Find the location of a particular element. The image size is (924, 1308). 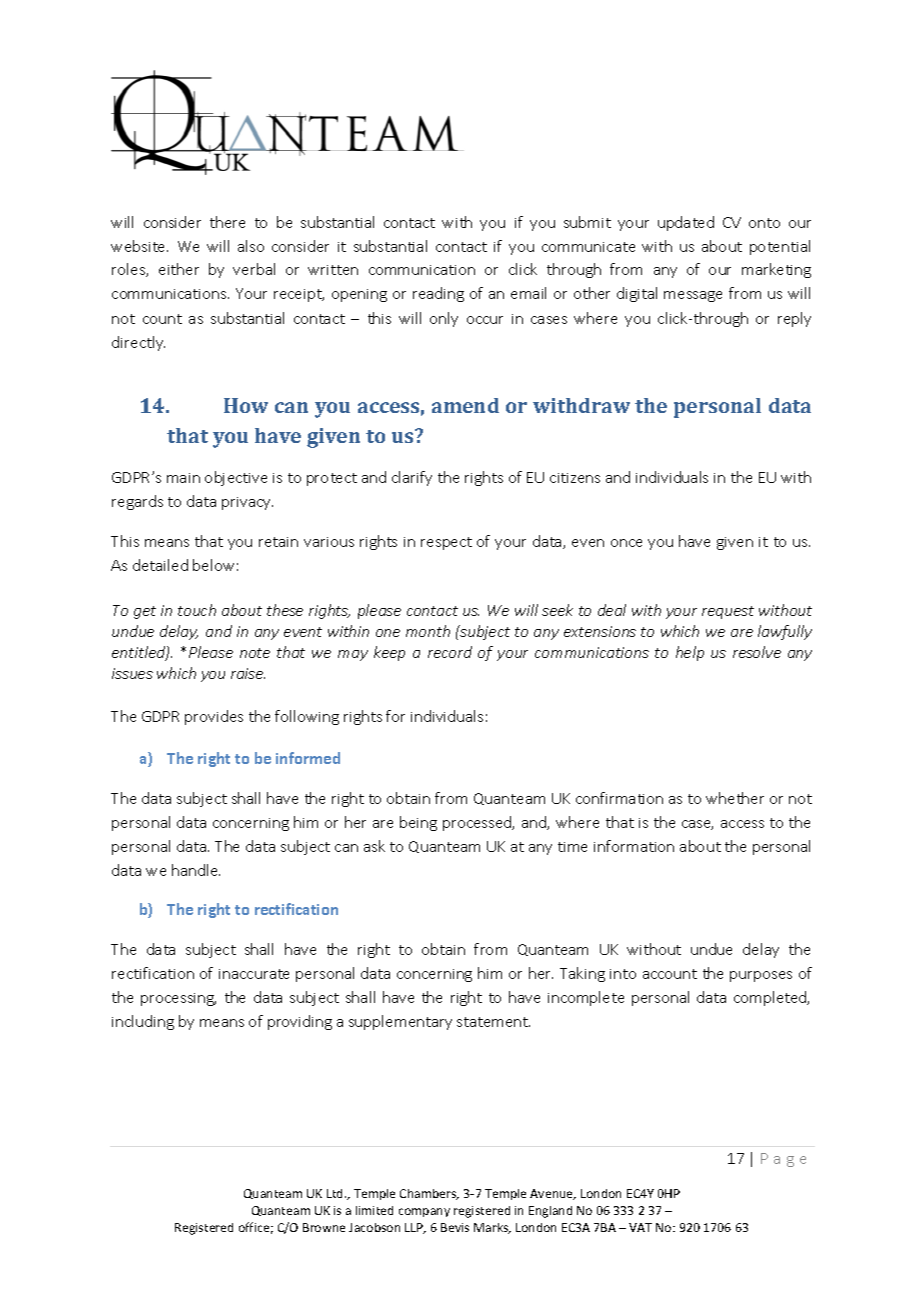

record is located at coordinates (450, 652).
